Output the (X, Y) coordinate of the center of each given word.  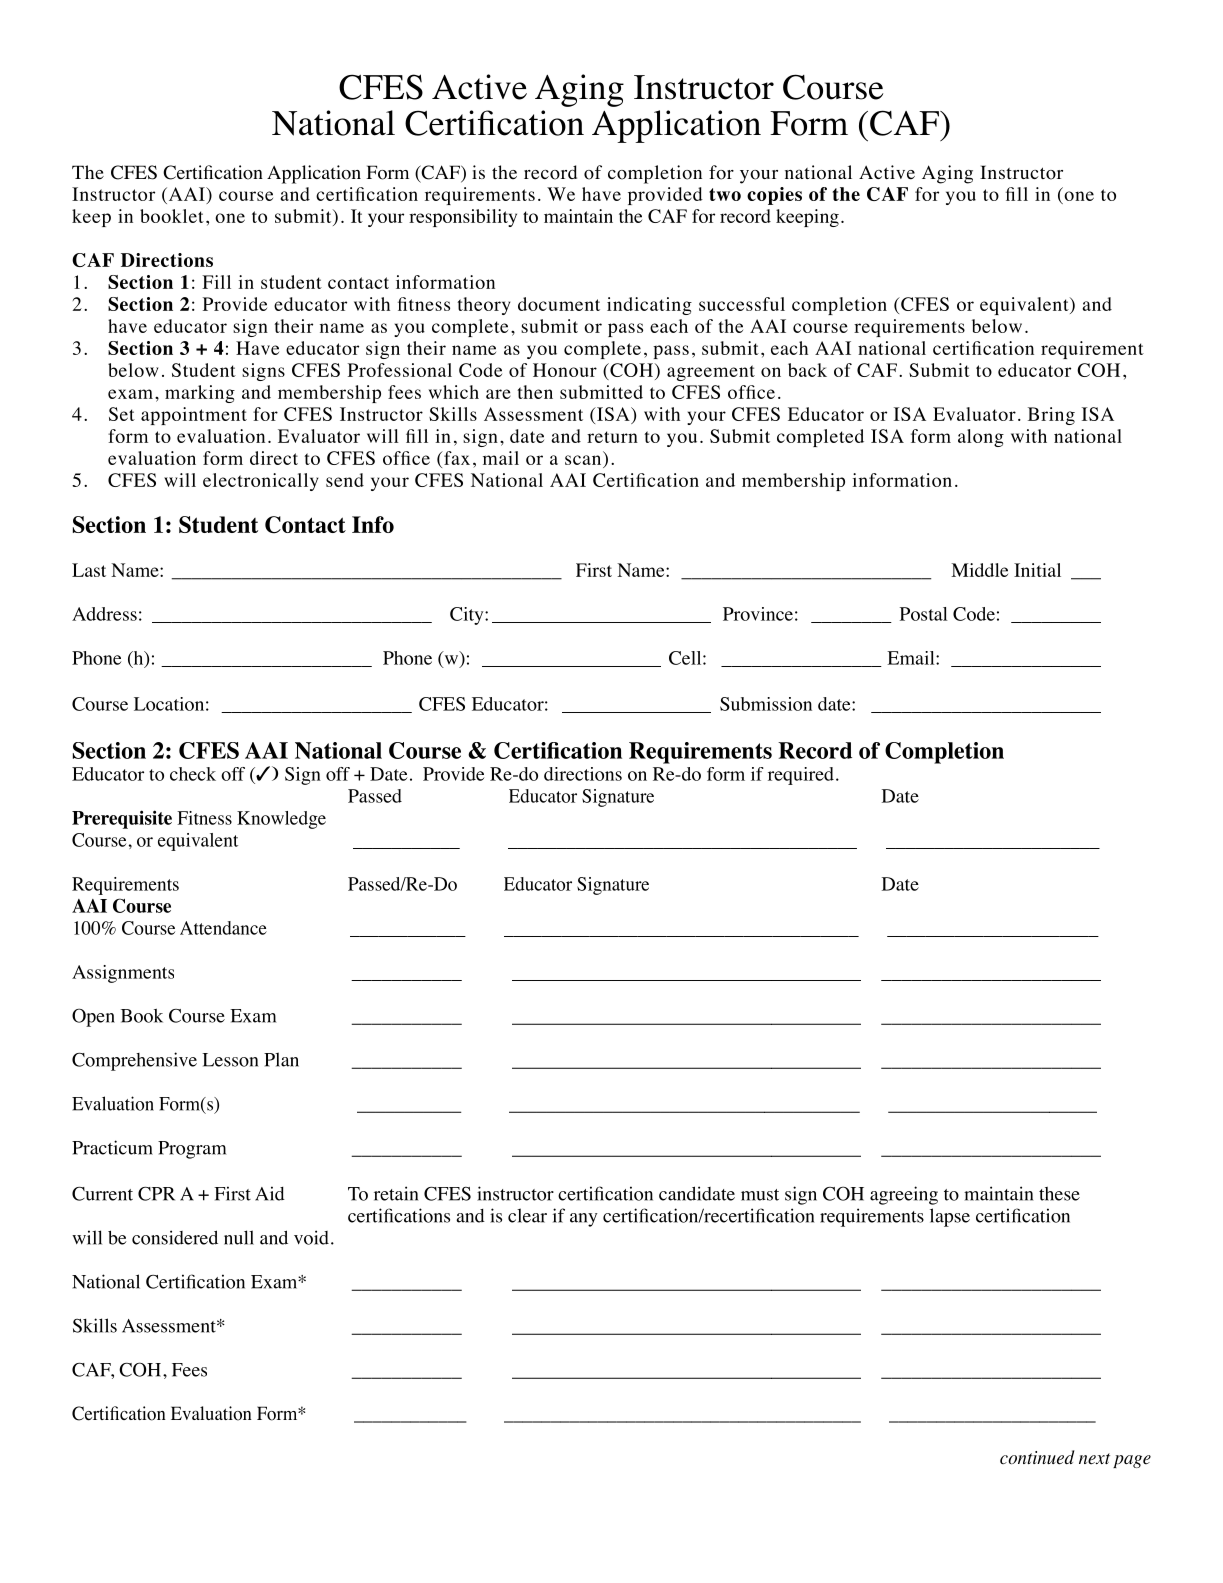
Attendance (223, 928)
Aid (270, 1193)
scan (583, 460)
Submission (766, 704)
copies (774, 196)
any (583, 1220)
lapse (950, 1217)
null (239, 1237)
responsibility (463, 218)
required (801, 776)
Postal (924, 614)
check (193, 774)
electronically (260, 482)
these (1059, 1194)
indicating (649, 306)
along (981, 438)
